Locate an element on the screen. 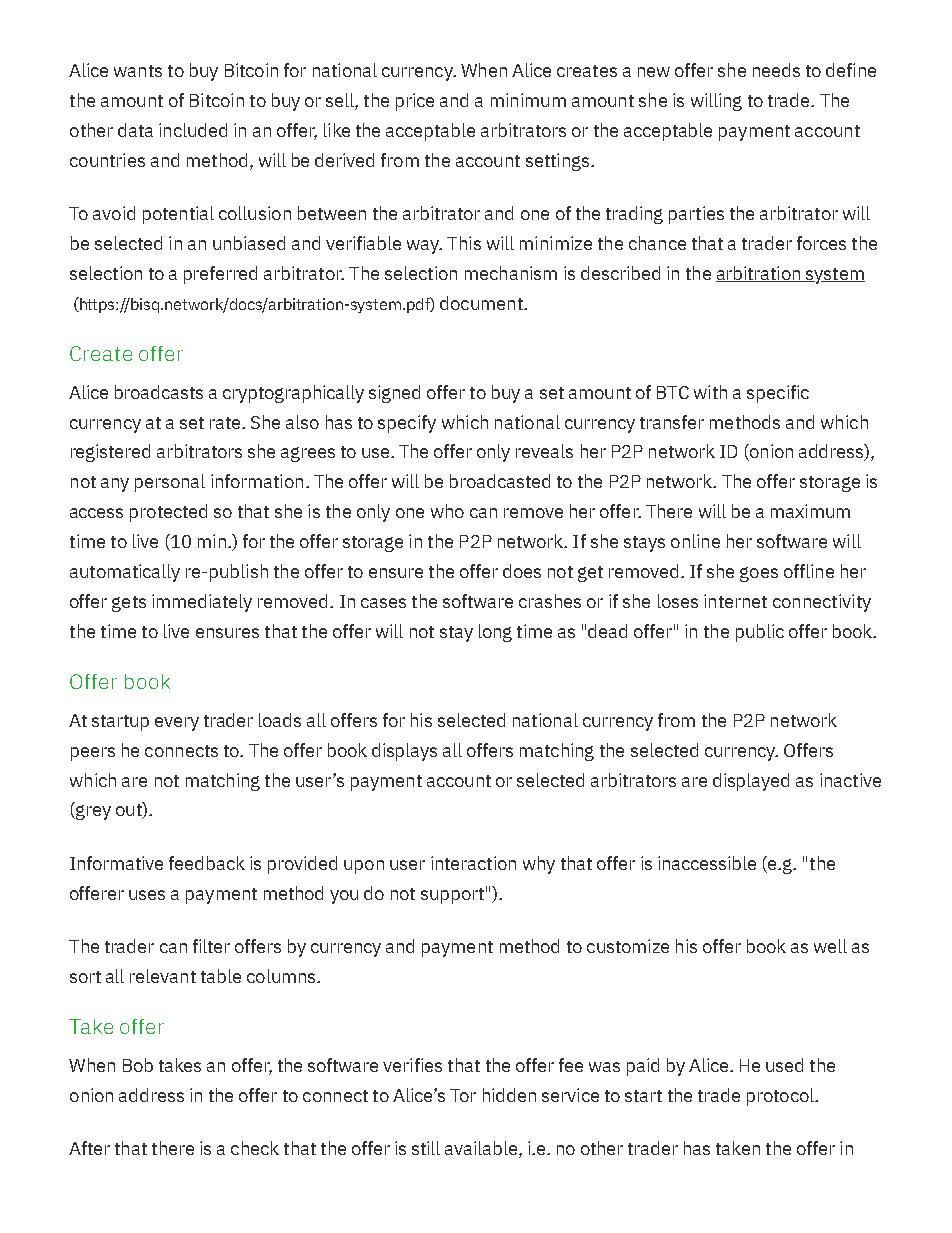 The height and width of the screenshot is (1233, 952). needs is located at coordinates (776, 70).
